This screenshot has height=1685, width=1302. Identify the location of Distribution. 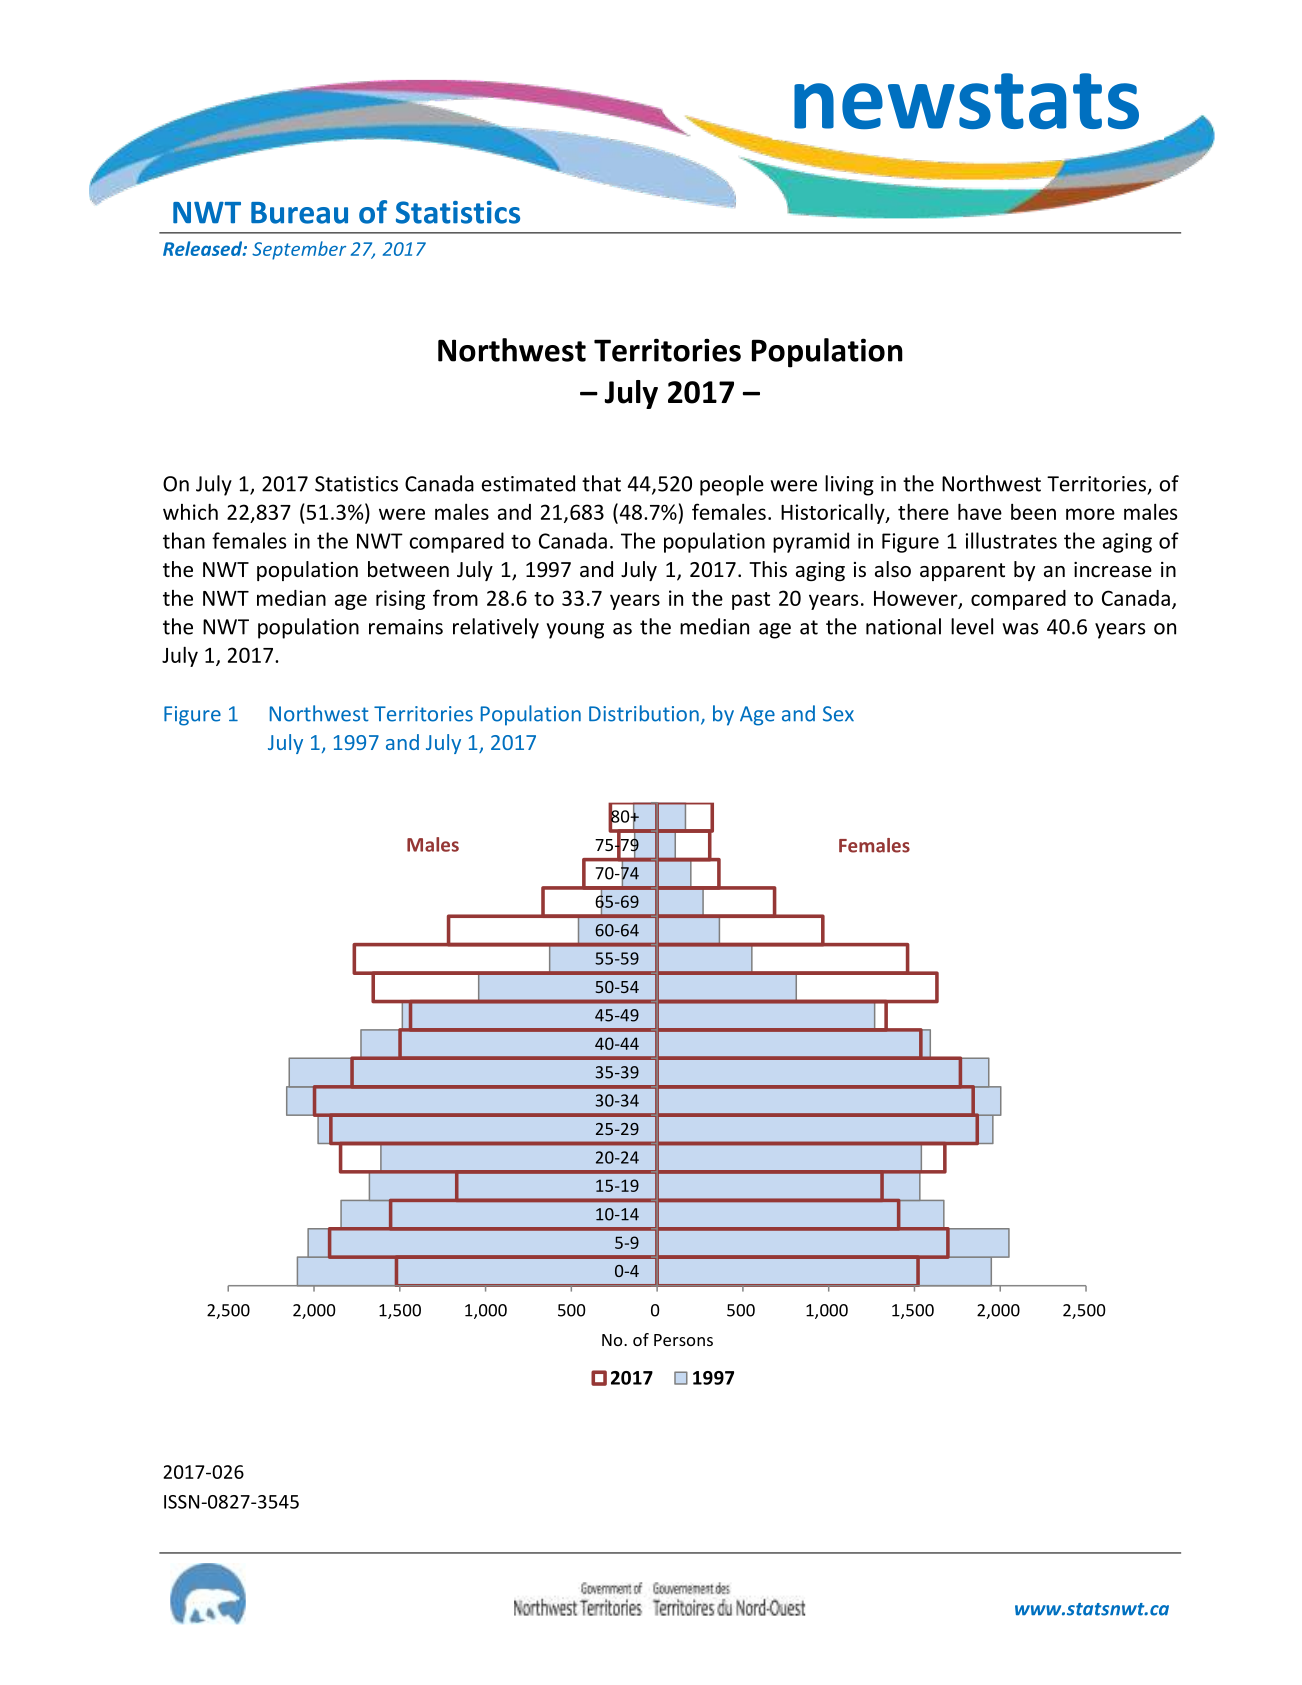
(644, 713).
